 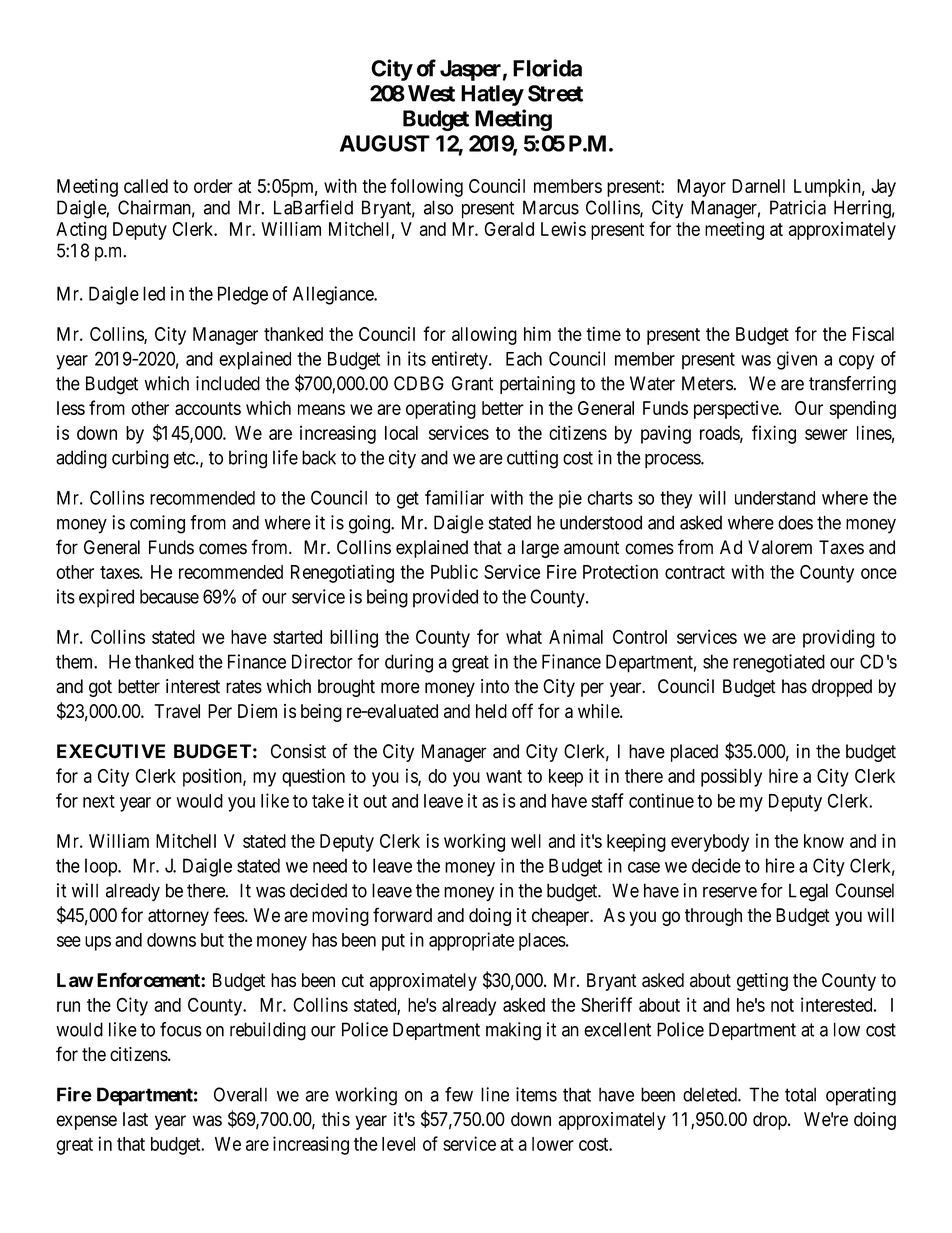 What do you see at coordinates (504, 776) in the screenshot?
I see `want` at bounding box center [504, 776].
